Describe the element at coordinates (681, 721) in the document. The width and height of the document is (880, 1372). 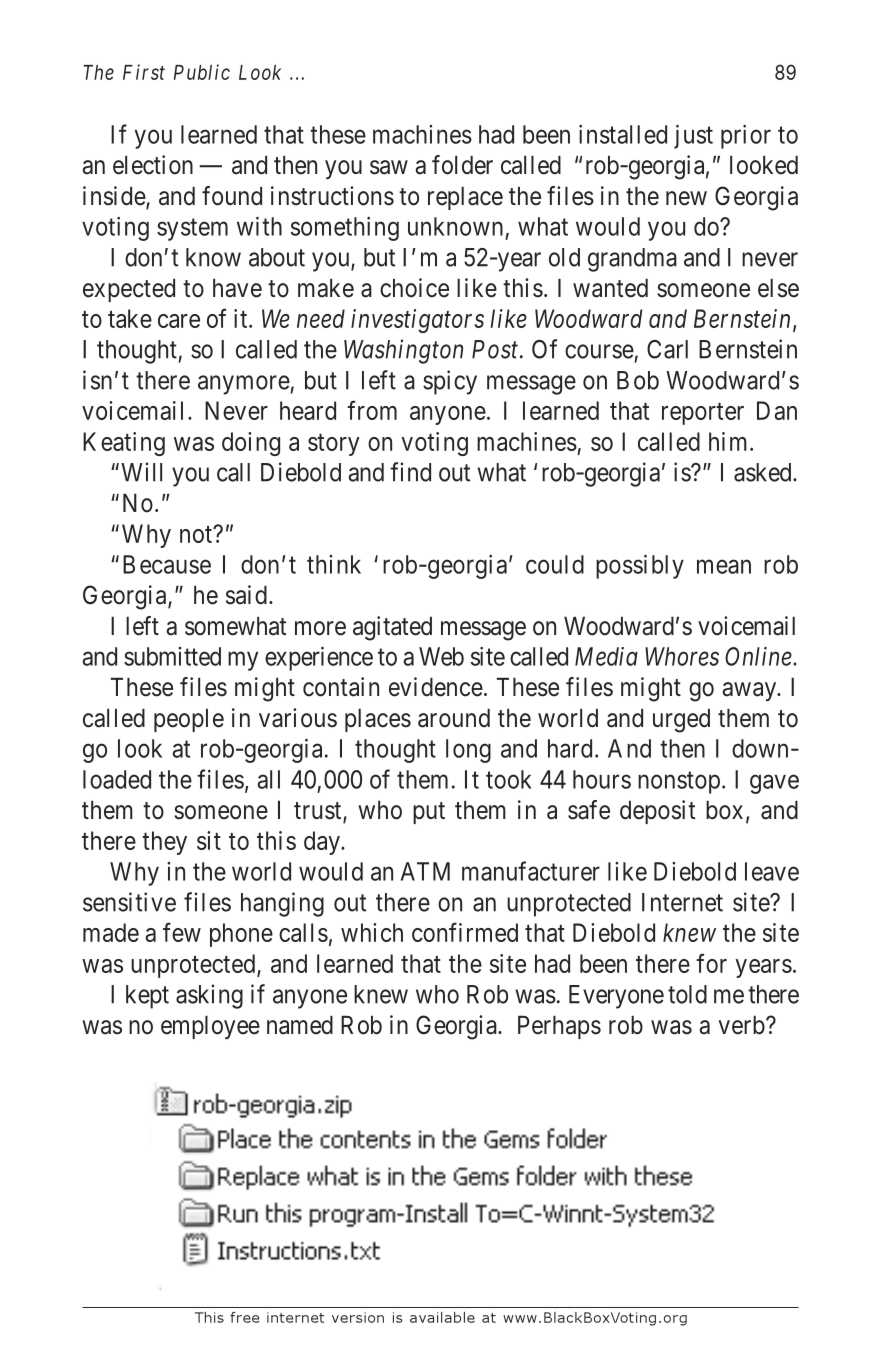
I see `urged` at that location.
